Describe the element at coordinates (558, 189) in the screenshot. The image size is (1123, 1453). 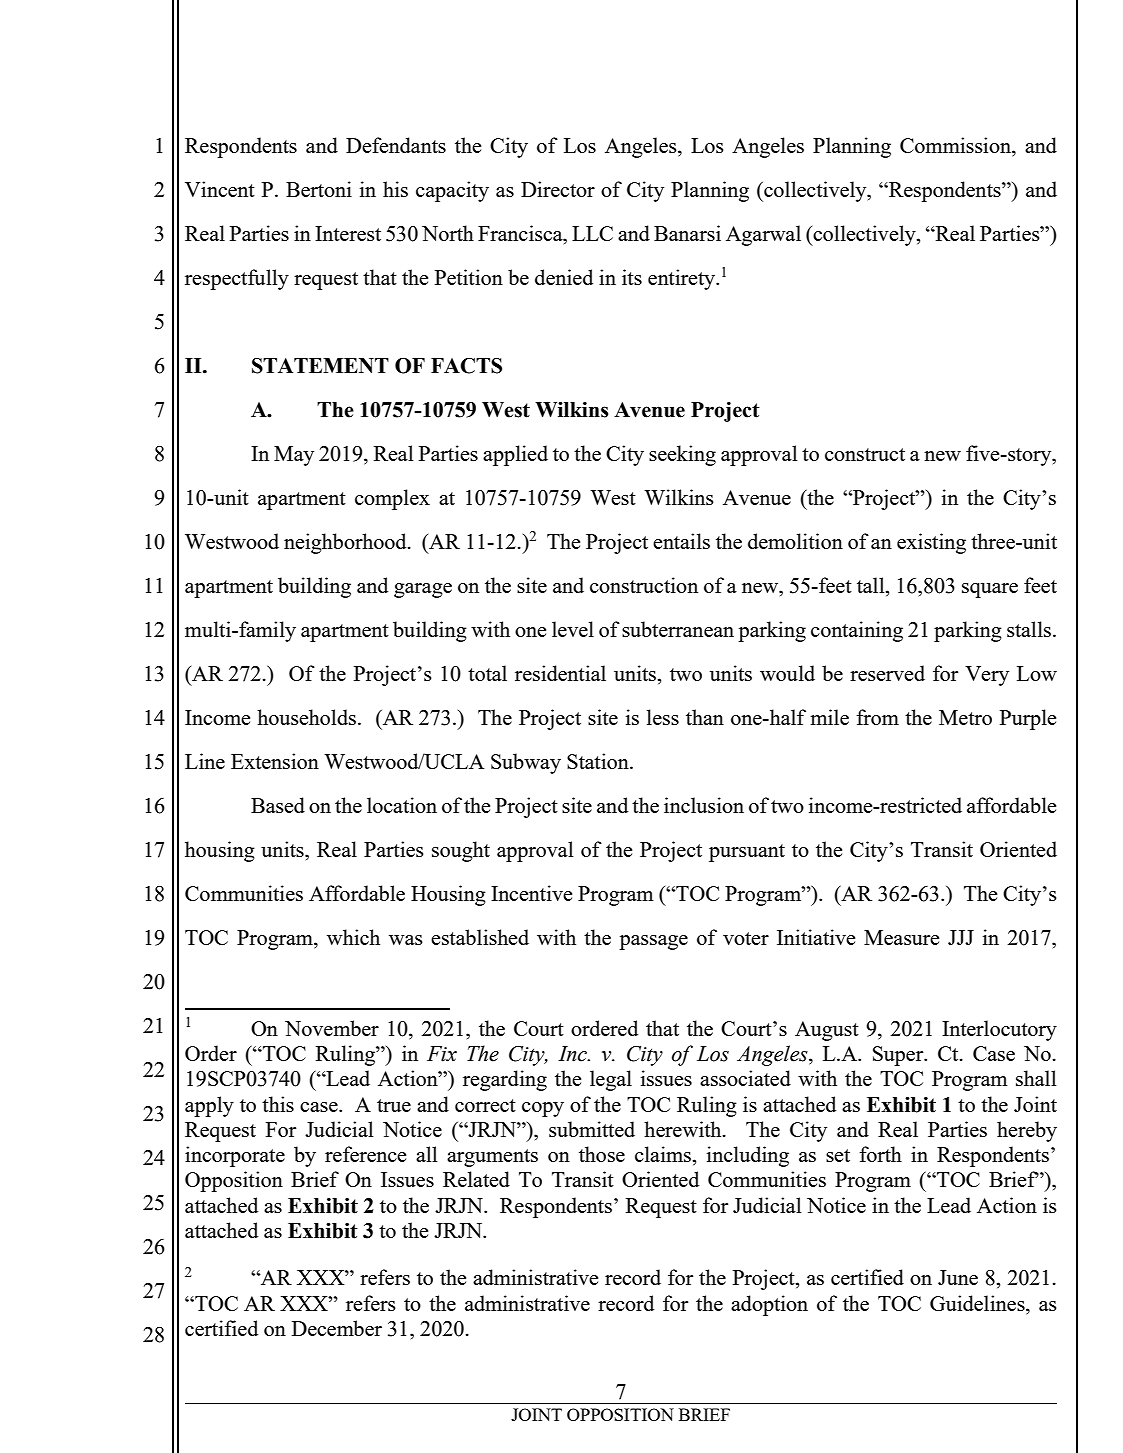
I see `Director` at that location.
